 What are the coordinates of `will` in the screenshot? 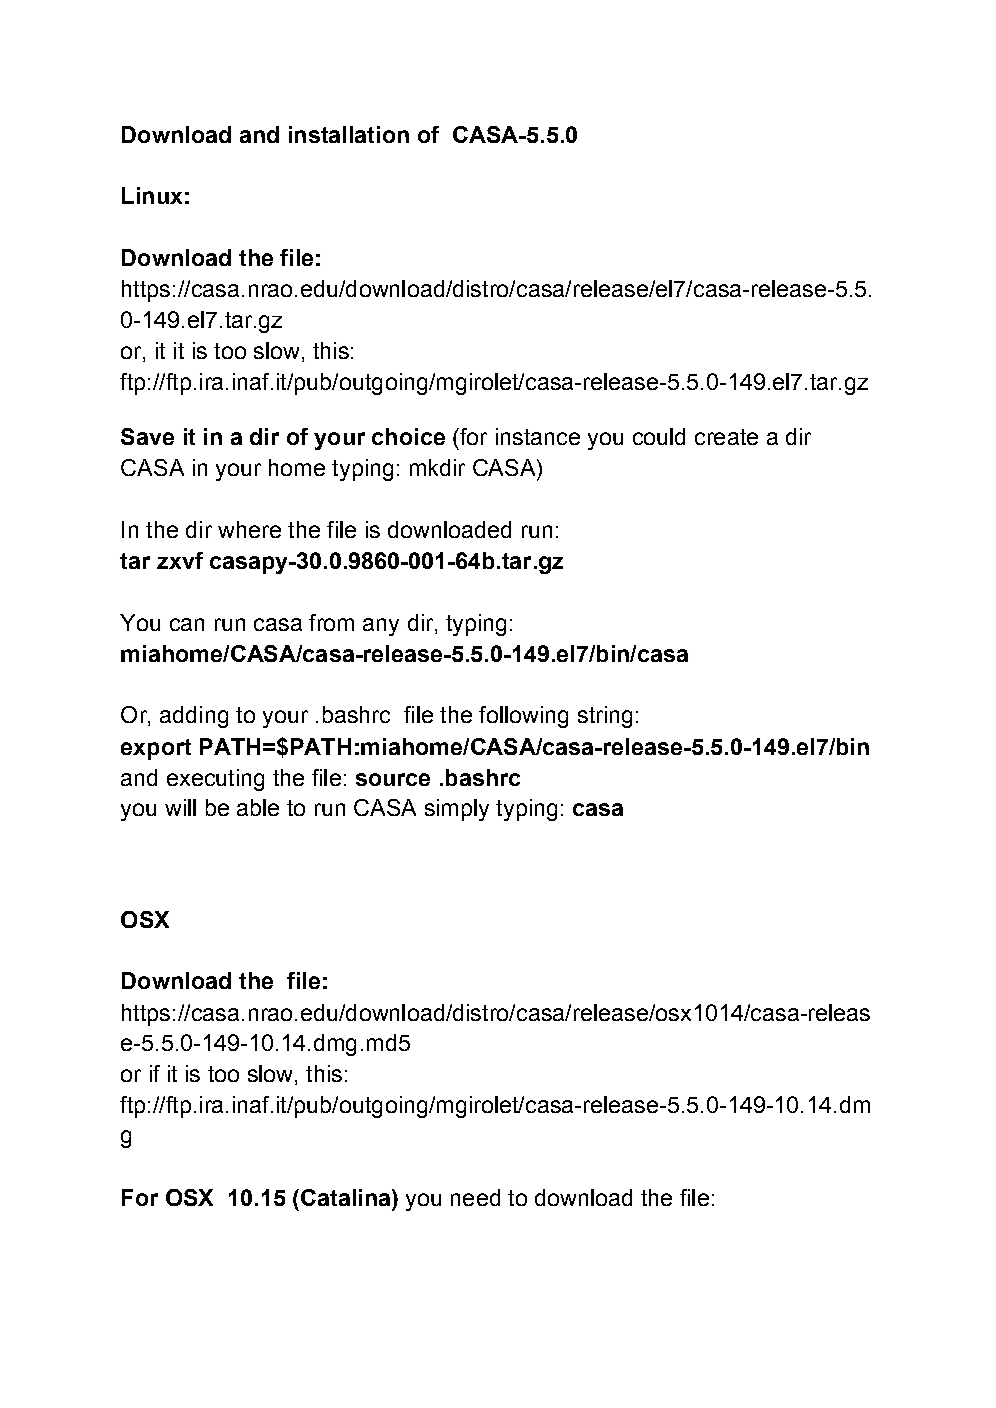 It's located at (180, 807).
